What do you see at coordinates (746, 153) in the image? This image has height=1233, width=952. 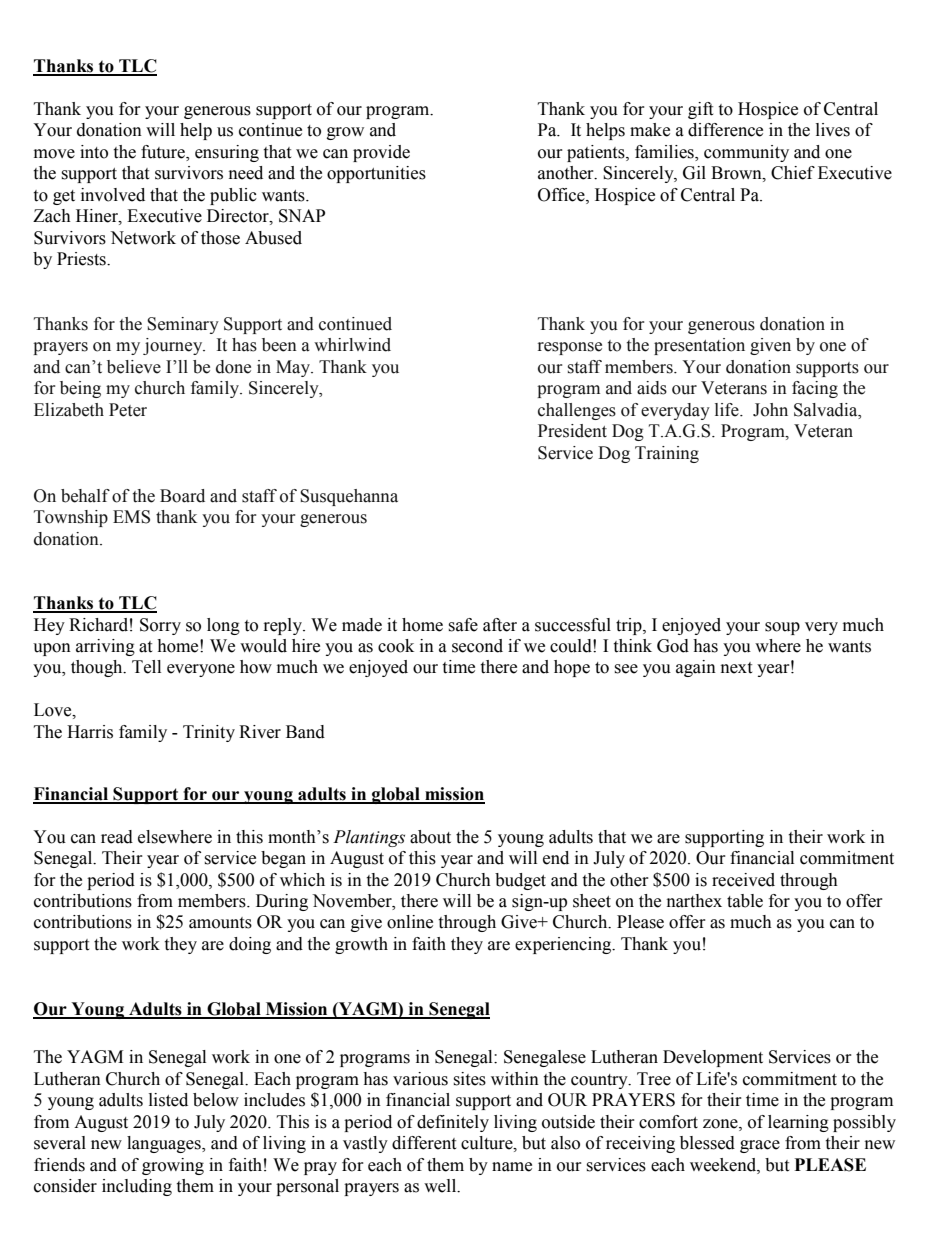 I see `community` at bounding box center [746, 153].
